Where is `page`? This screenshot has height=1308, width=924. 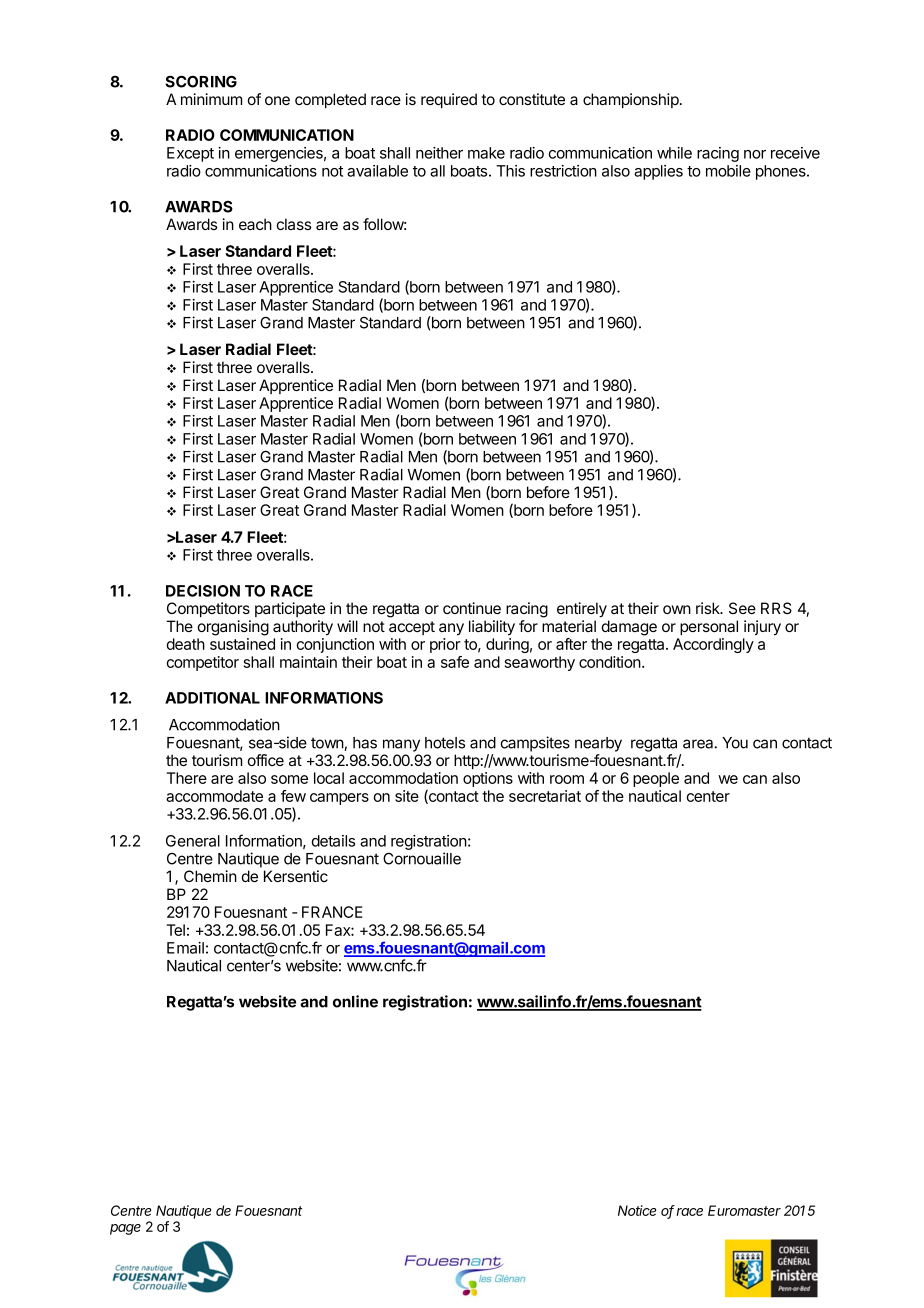
page is located at coordinates (125, 1229).
